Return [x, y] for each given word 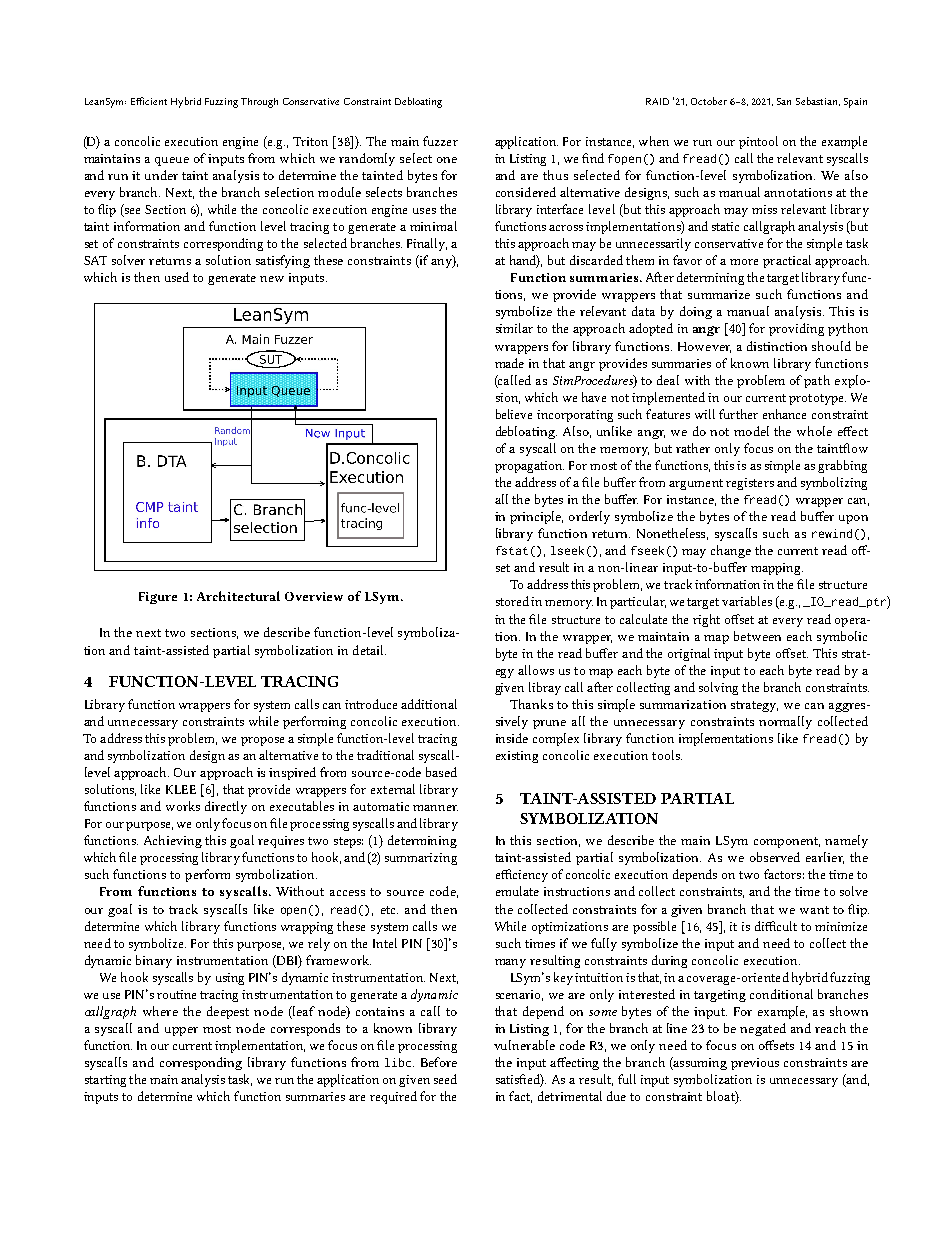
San [784, 101]
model [751, 431]
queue [172, 161]
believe [514, 414]
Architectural [238, 596]
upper [181, 1031]
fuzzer [440, 141]
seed [445, 1079]
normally [785, 722]
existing [517, 757]
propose [262, 741]
